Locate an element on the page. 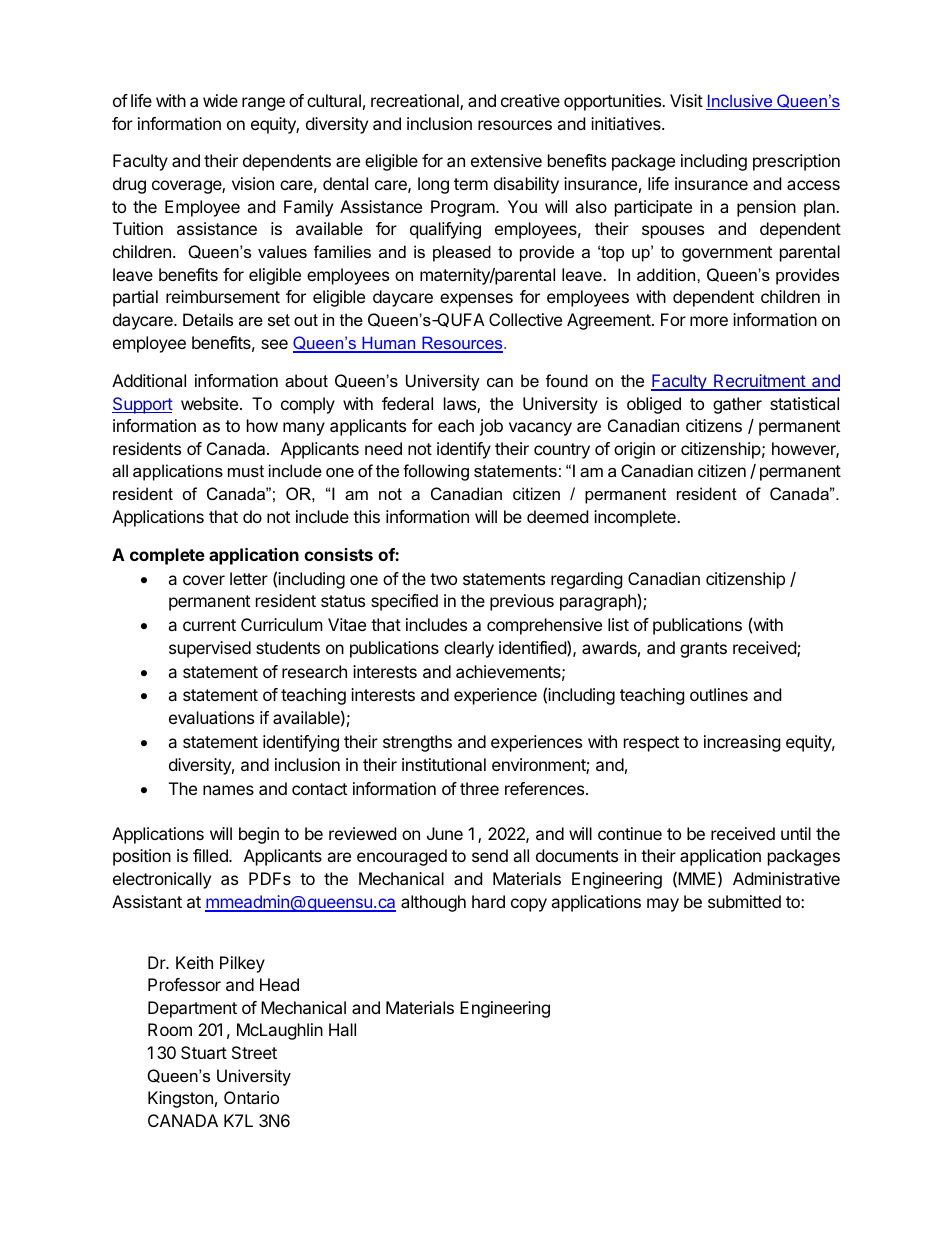 This image has width=952, height=1233. June is located at coordinates (445, 833).
